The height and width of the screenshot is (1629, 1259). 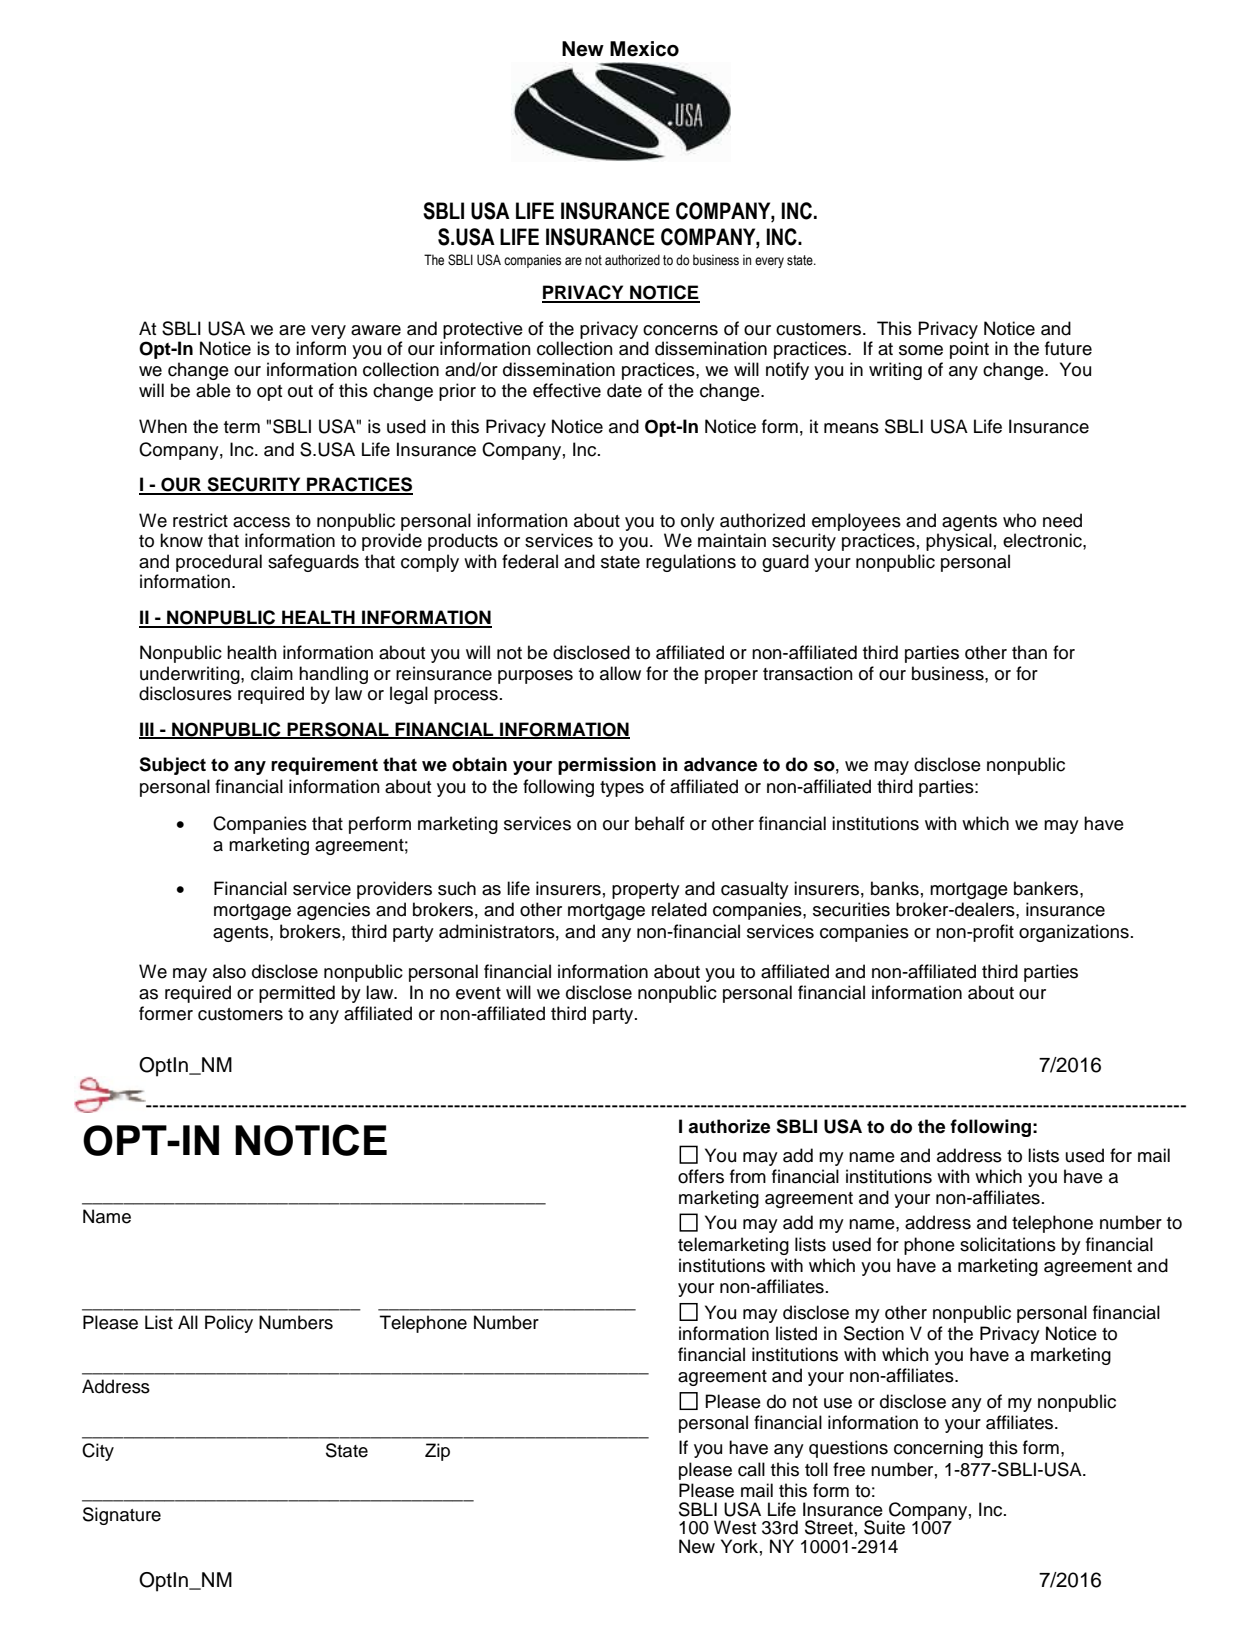 What do you see at coordinates (1008, 1244) in the screenshot?
I see `solicitations` at bounding box center [1008, 1244].
